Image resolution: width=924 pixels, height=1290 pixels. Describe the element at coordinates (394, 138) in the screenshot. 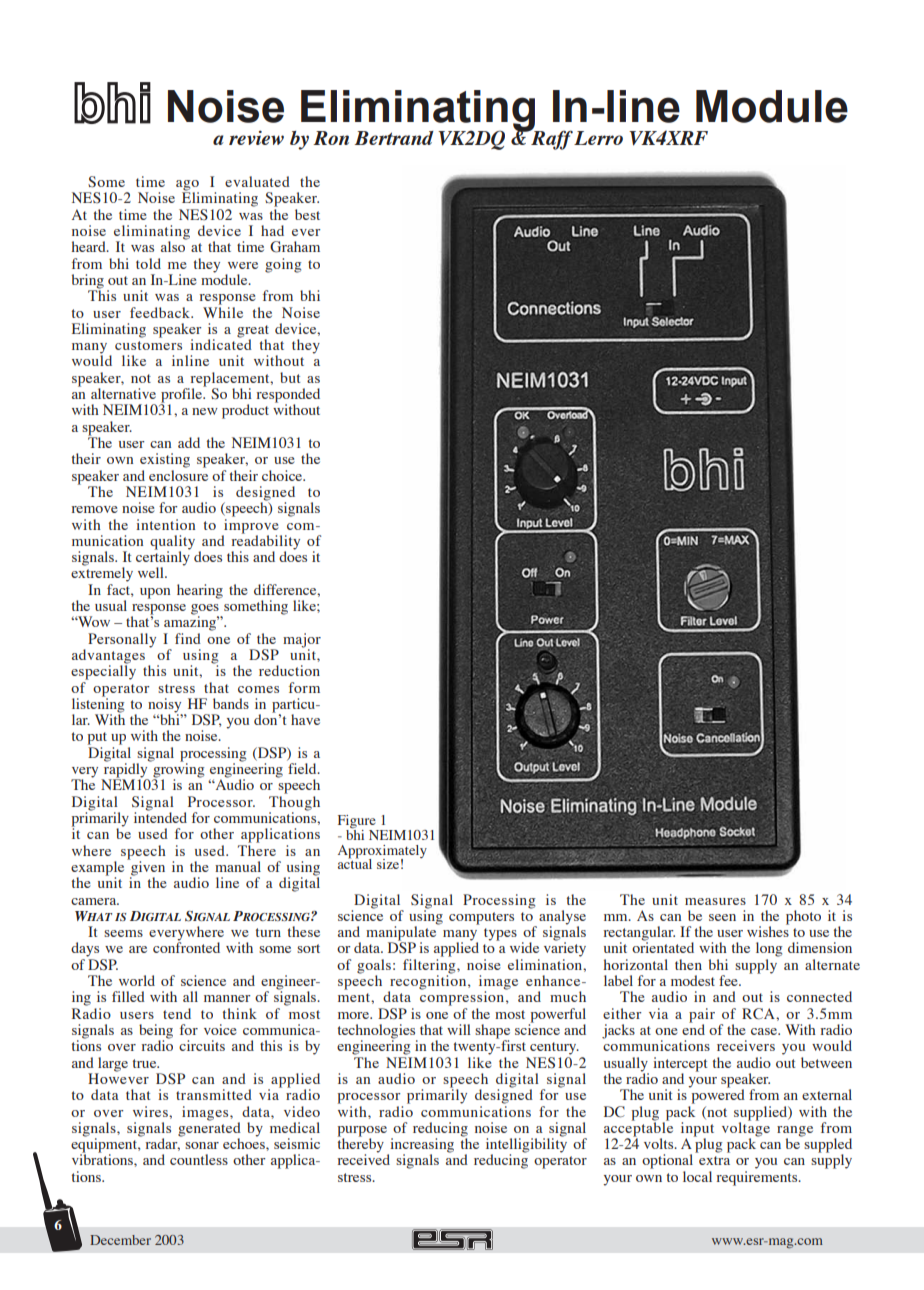

I see `Bertrand` at that location.
